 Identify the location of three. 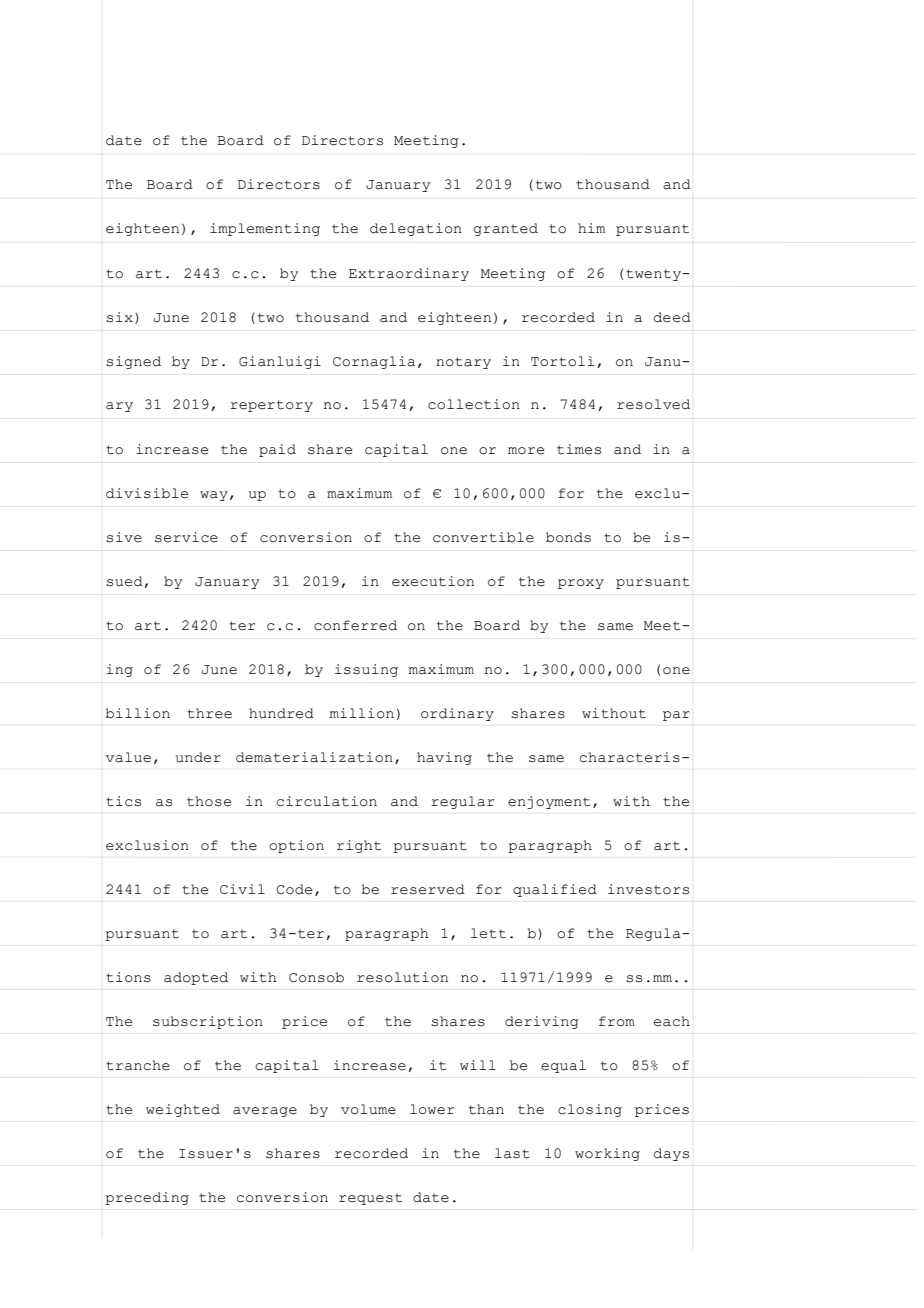
(209, 713).
